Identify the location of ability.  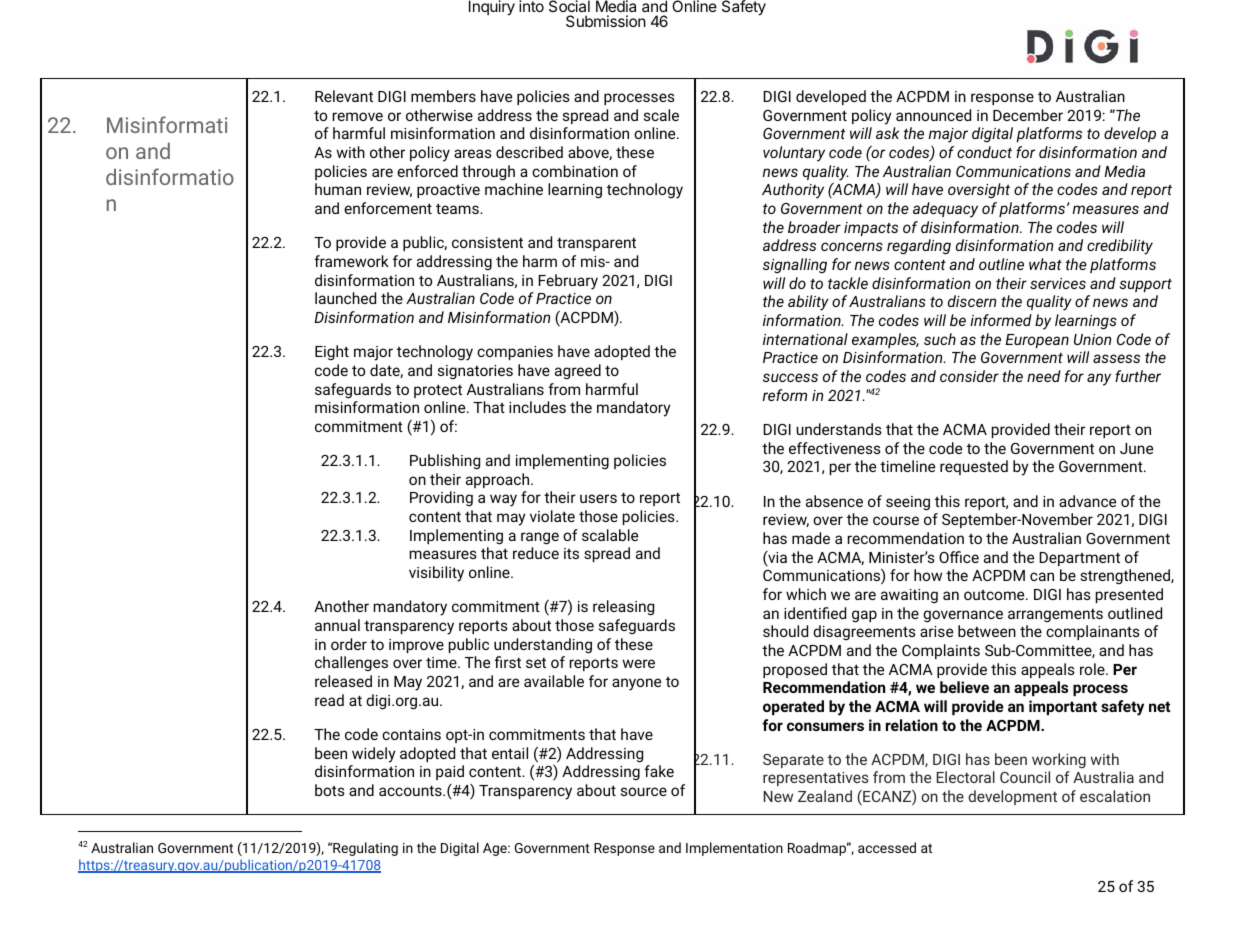
(808, 303).
